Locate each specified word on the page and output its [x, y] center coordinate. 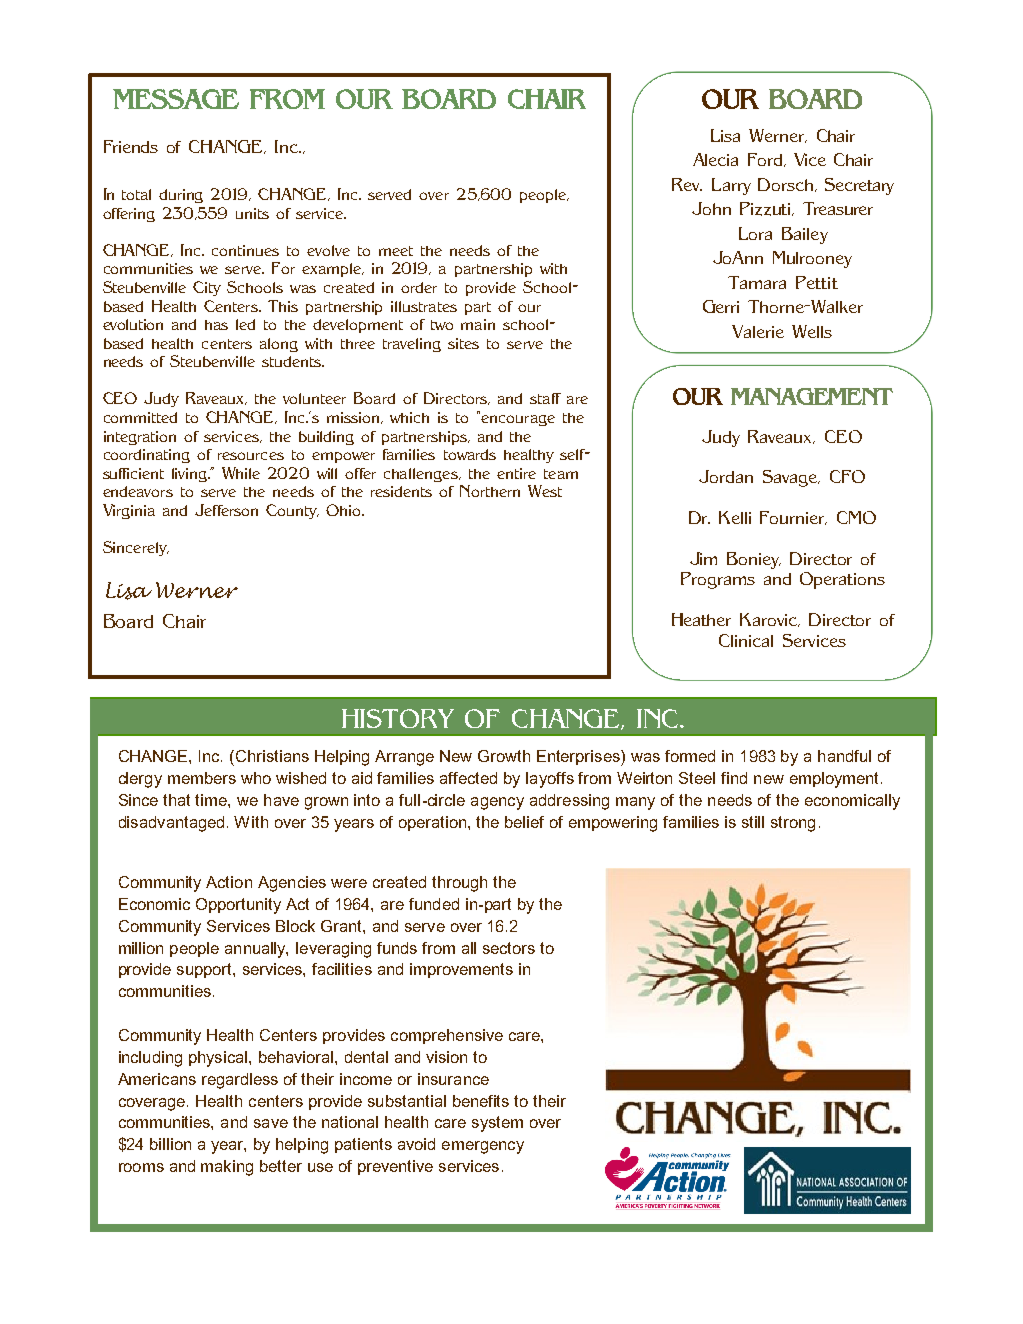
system [497, 1124]
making [227, 1168]
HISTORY [398, 718]
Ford [766, 160]
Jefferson [226, 510]
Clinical [746, 640]
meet [396, 251]
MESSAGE [176, 99]
